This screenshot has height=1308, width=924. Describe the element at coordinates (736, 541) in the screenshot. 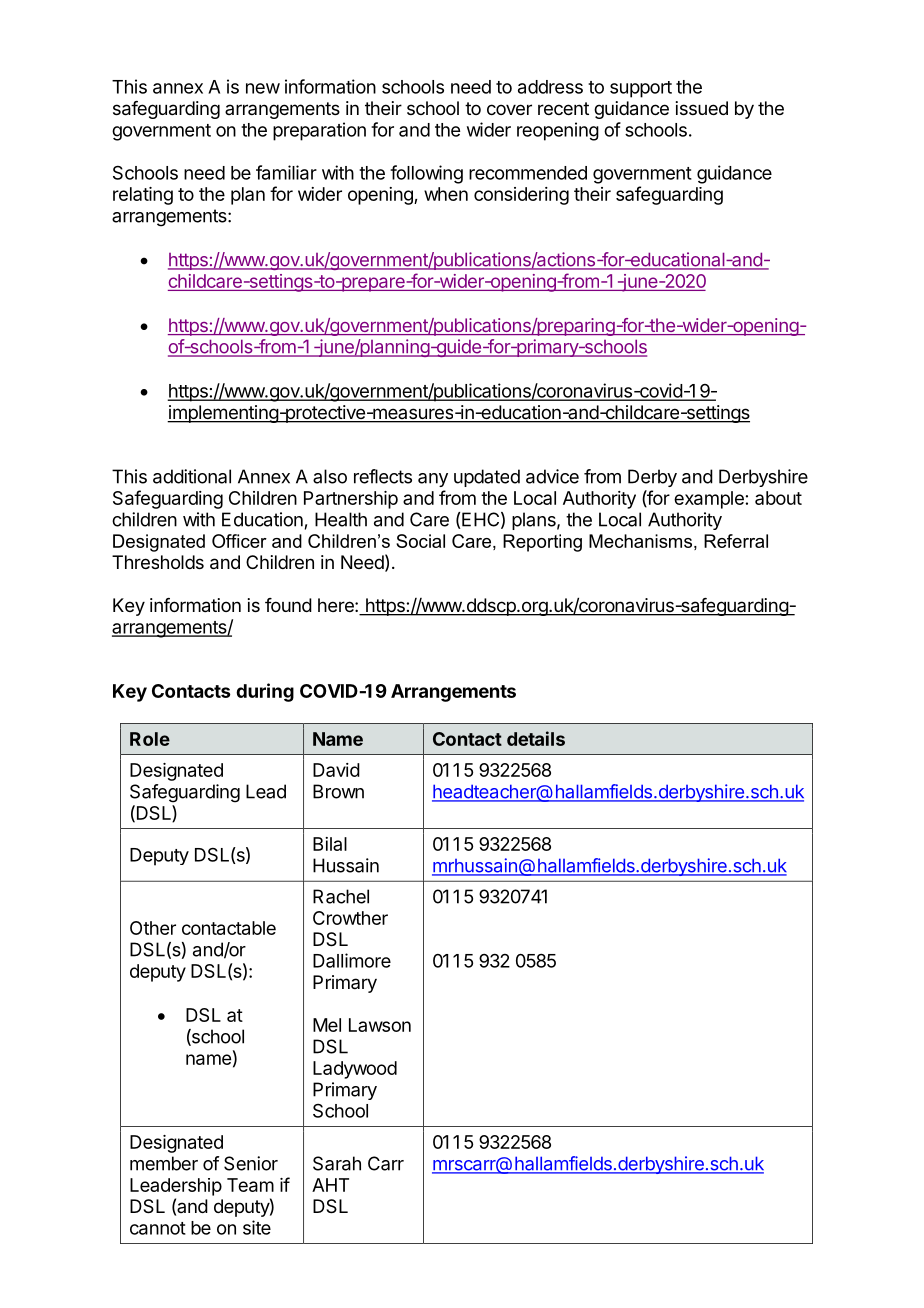

I see `Referral` at that location.
